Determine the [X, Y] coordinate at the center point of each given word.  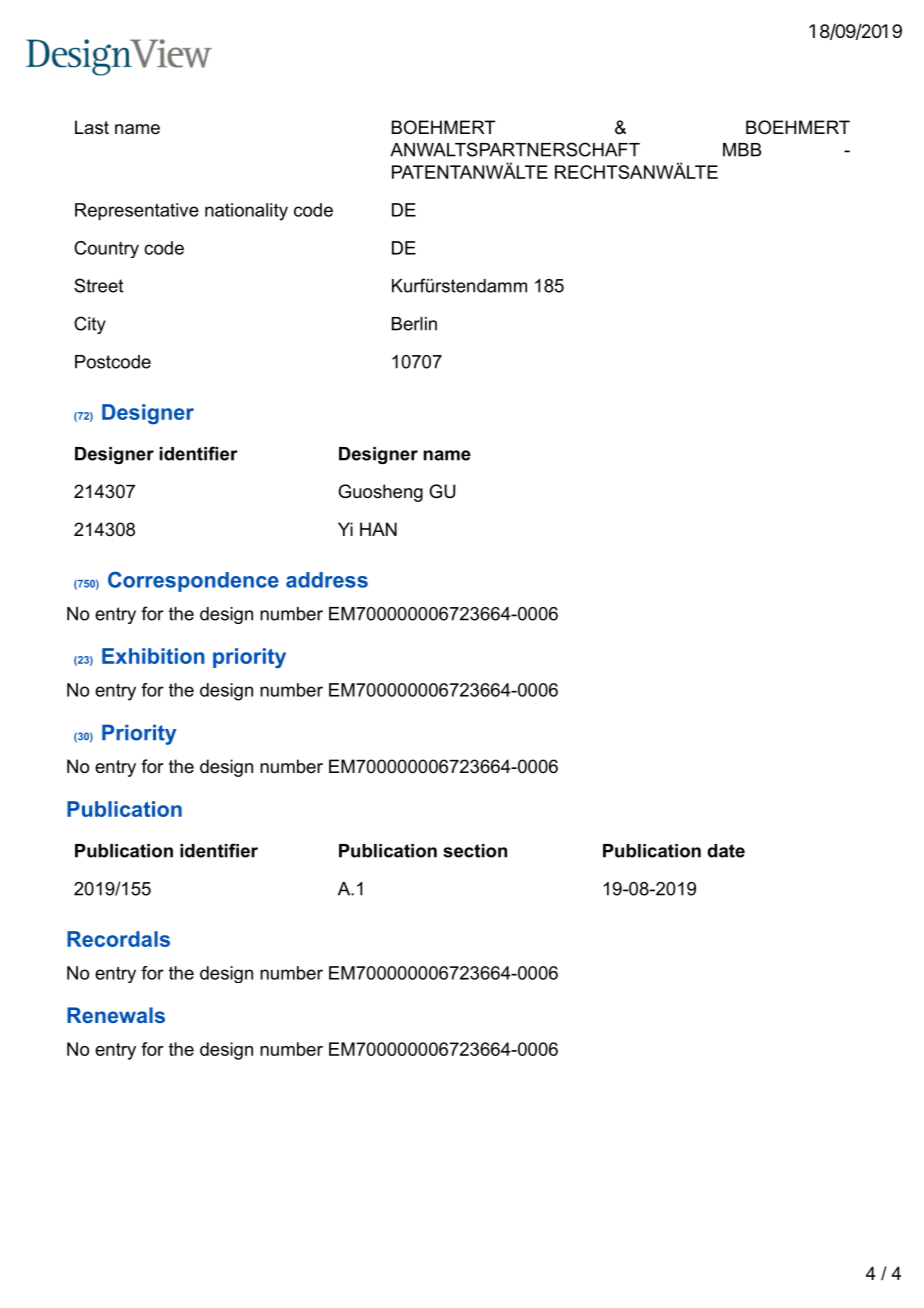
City [90, 325]
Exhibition [153, 656]
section [475, 851]
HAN [378, 529]
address [327, 580]
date [726, 851]
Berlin [414, 324]
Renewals [116, 1015]
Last [92, 127]
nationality [246, 212]
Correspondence [193, 581]
